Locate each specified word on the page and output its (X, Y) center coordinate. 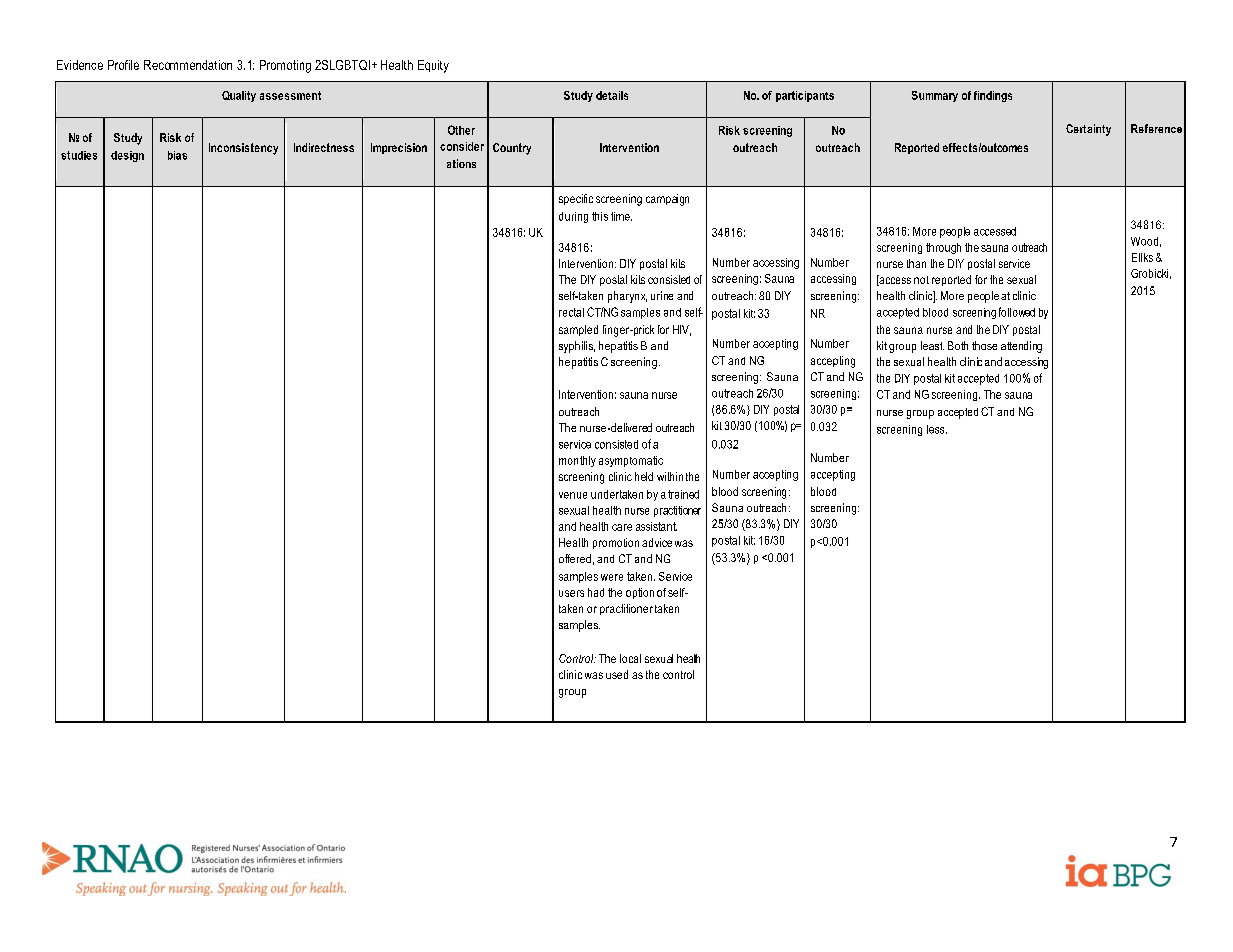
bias (177, 155)
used (617, 674)
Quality (239, 96)
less (937, 429)
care (622, 527)
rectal (571, 312)
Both (958, 345)
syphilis (577, 347)
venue (573, 495)
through (943, 248)
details (612, 95)
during (573, 217)
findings (993, 96)
